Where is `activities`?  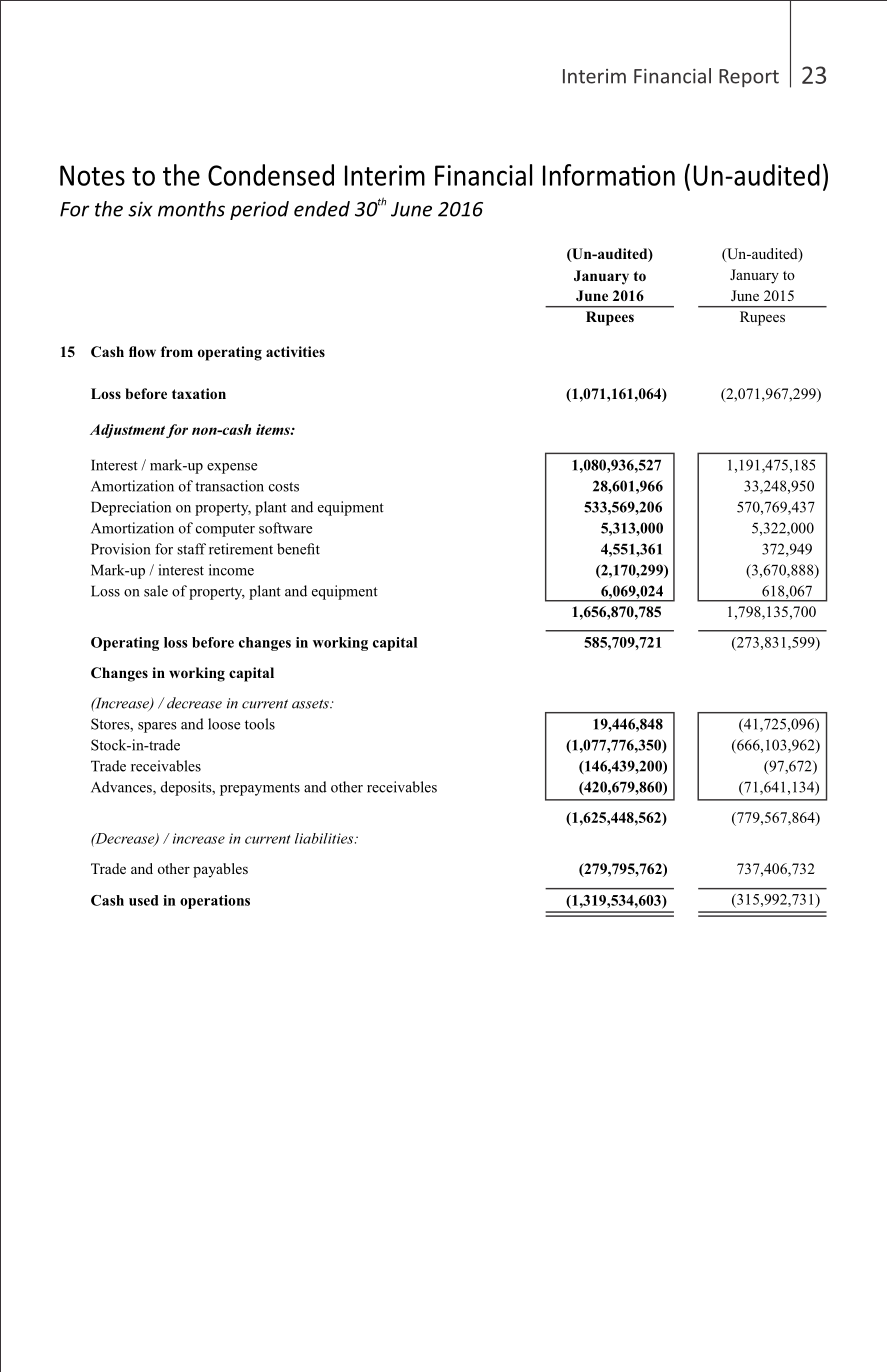 activities is located at coordinates (295, 351).
